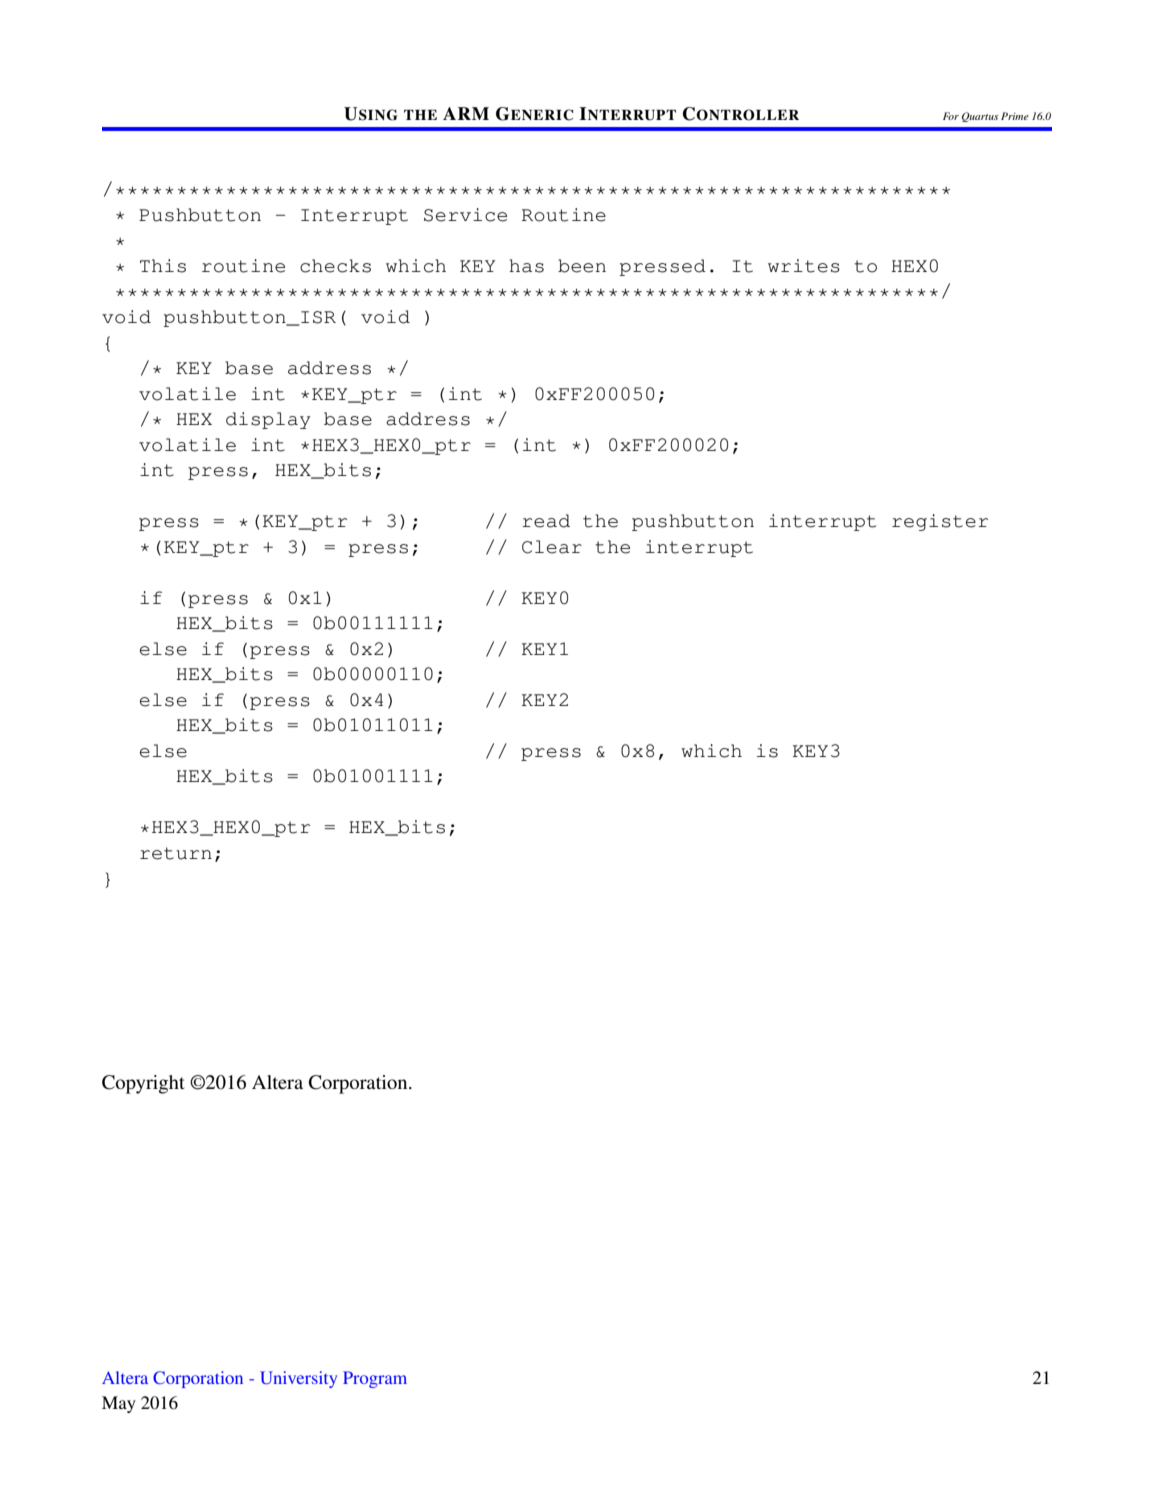  What do you see at coordinates (951, 116) in the screenshot?
I see `For` at bounding box center [951, 116].
